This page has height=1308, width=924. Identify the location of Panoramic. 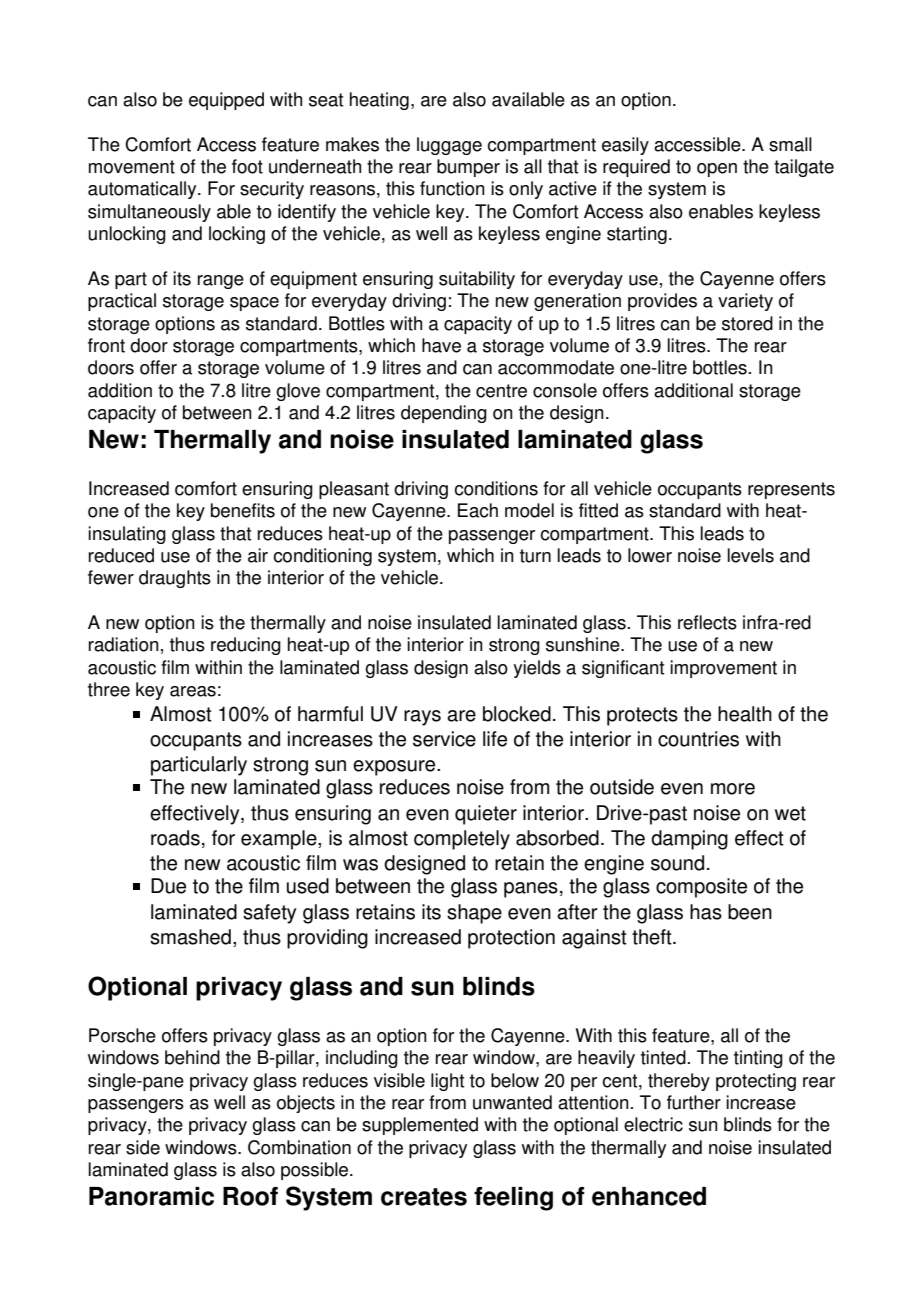
(151, 1196).
